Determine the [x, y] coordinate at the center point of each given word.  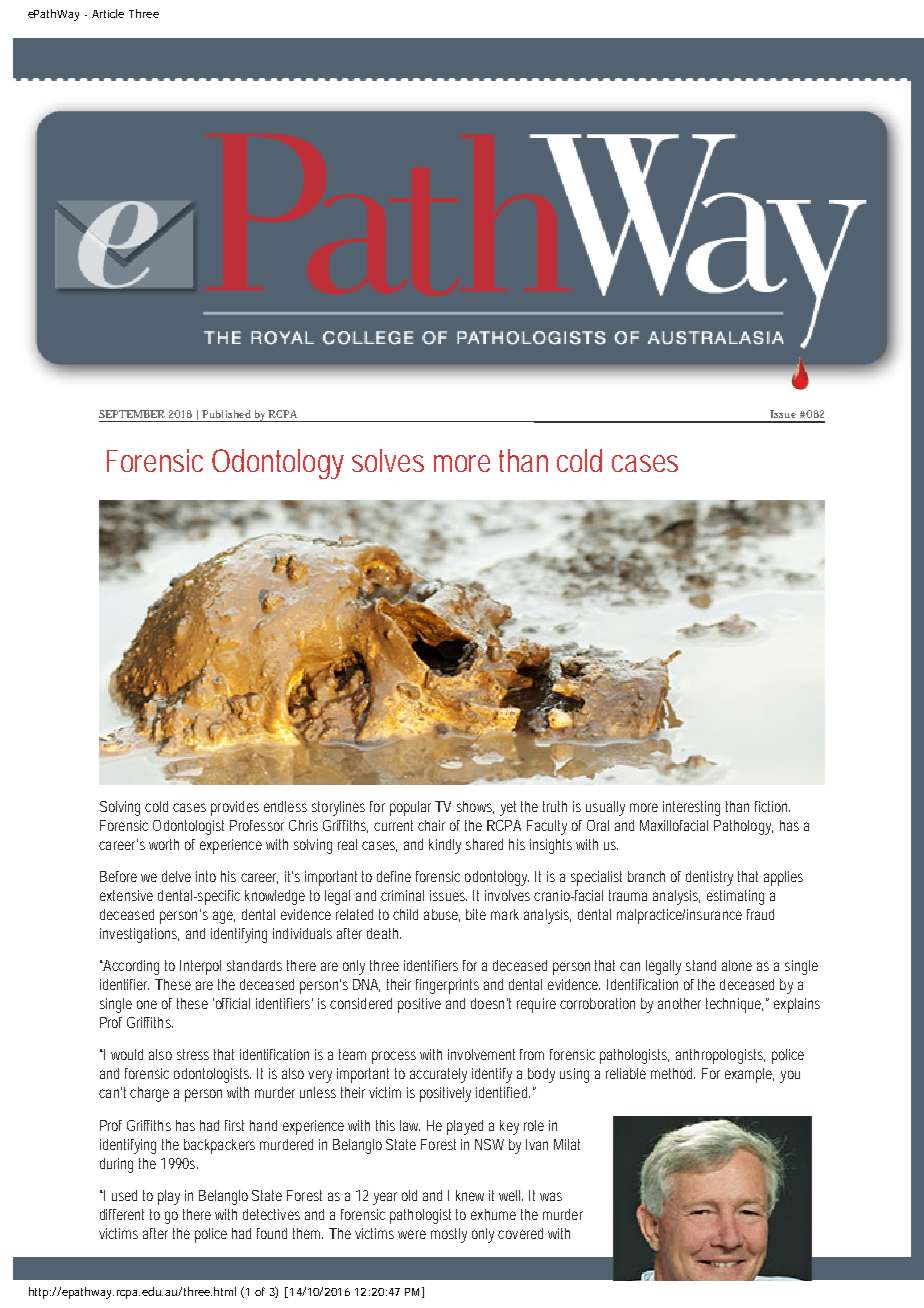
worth [164, 844]
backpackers [219, 1146]
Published [226, 414]
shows [475, 807]
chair [431, 825]
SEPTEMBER [132, 414]
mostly [449, 1235]
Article [108, 13]
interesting [691, 808]
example [749, 1075]
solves [388, 460]
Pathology [743, 827]
